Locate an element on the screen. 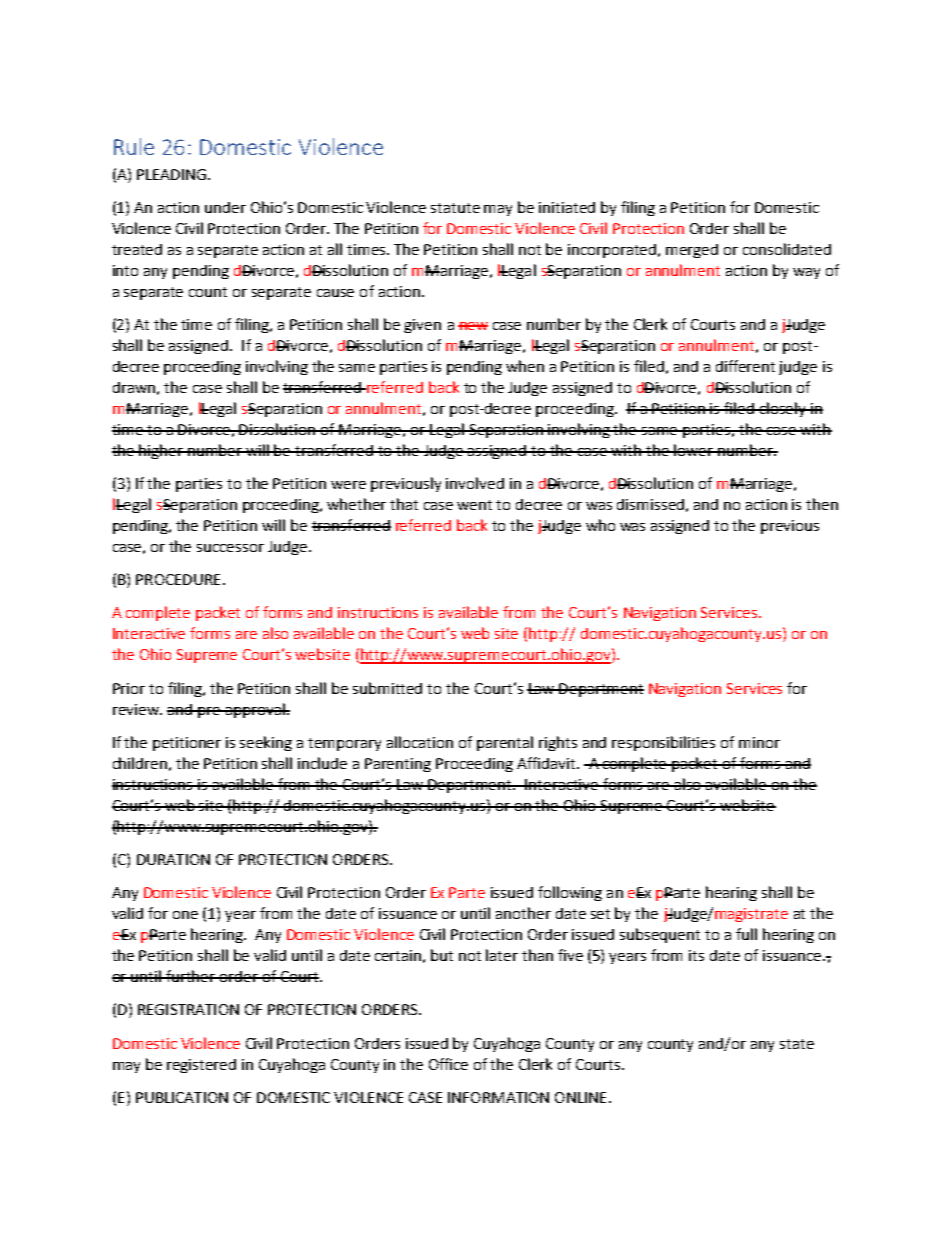 The image size is (952, 1233). minor is located at coordinates (759, 742).
